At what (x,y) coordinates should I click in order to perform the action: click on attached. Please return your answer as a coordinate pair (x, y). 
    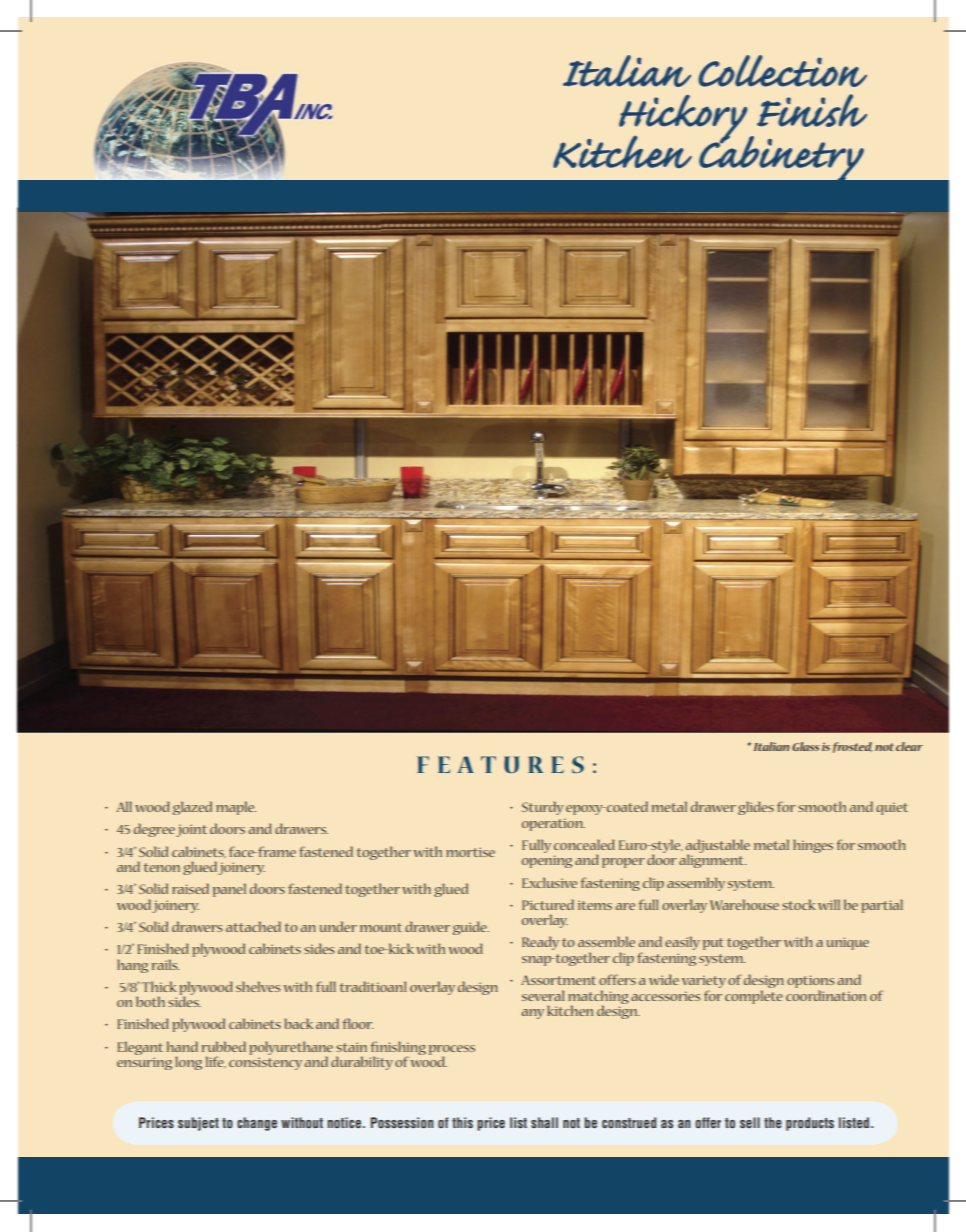
    Looking at the image, I should click on (253, 926).
